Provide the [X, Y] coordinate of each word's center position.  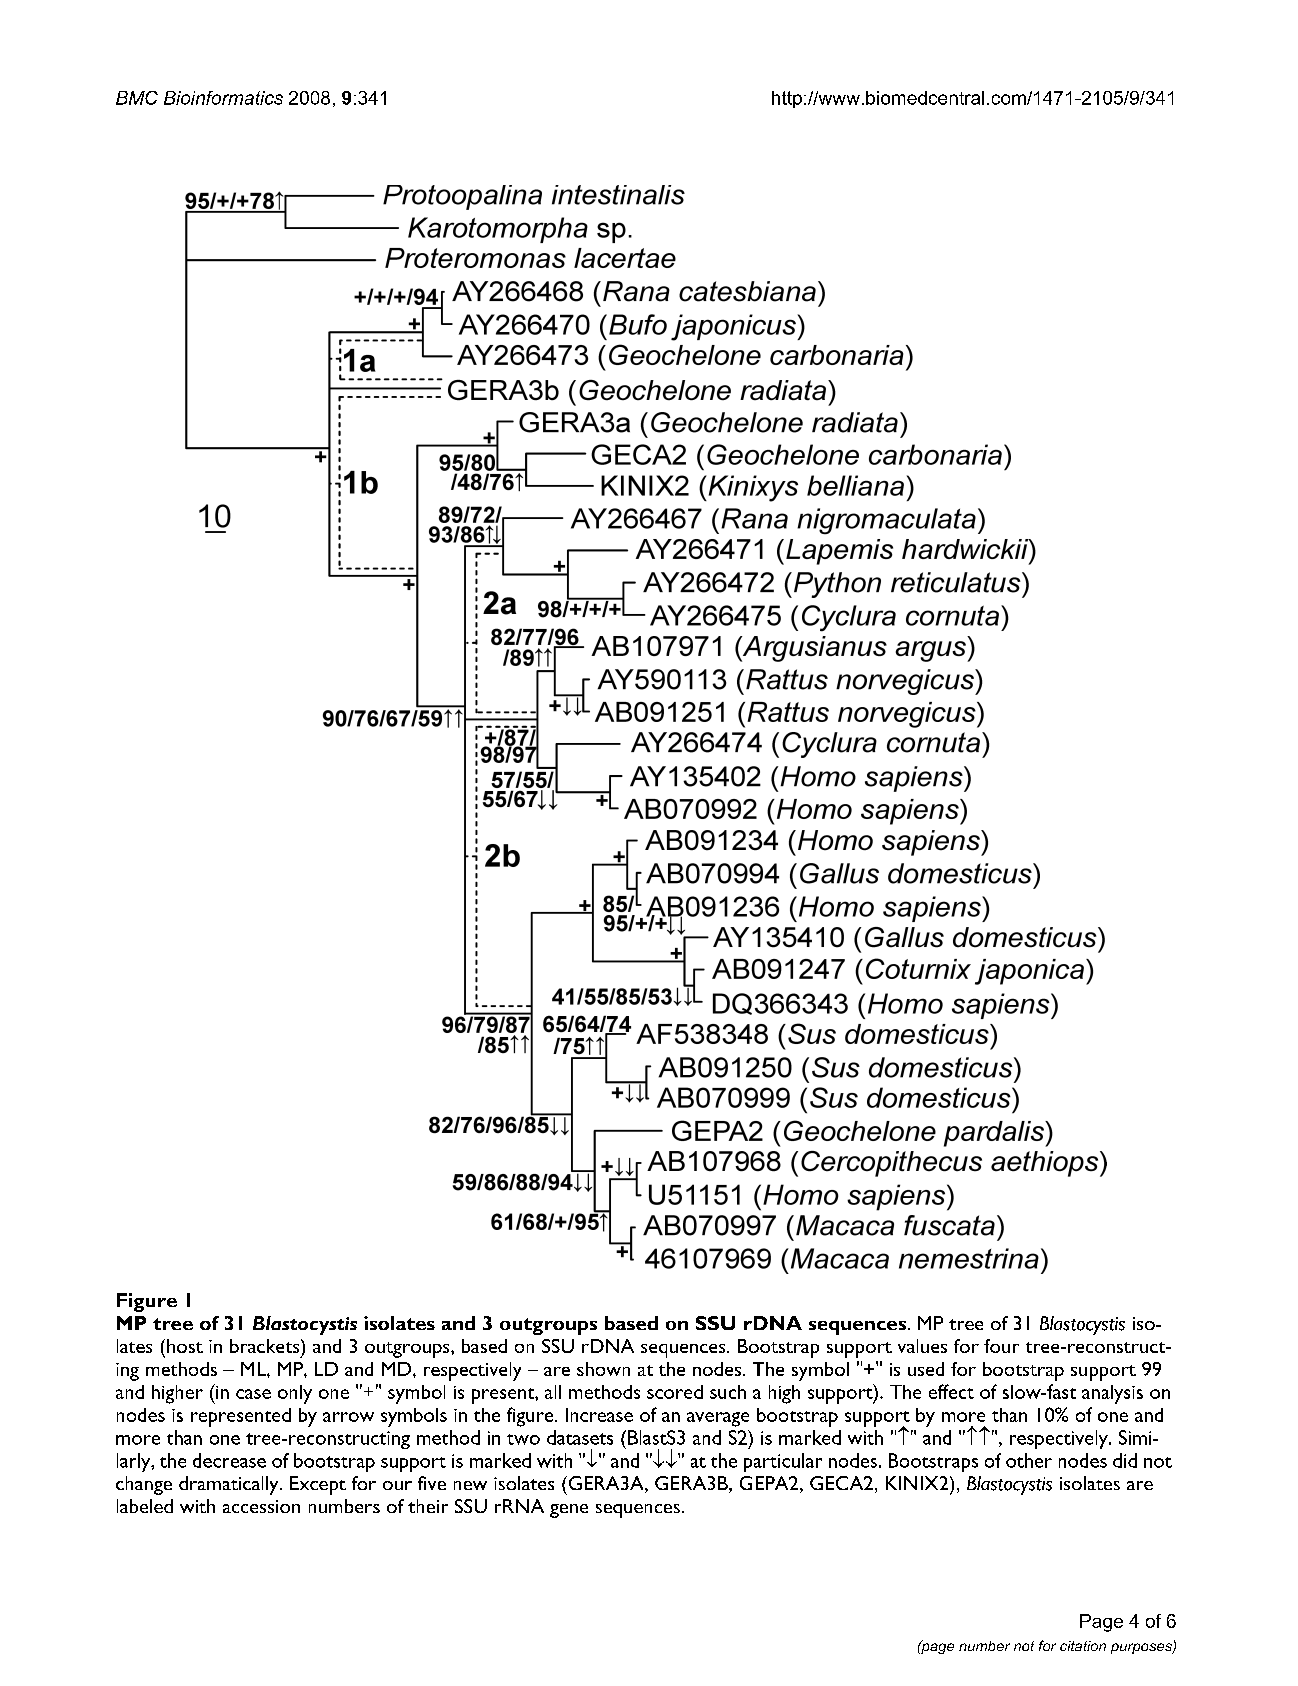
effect [951, 1391]
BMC [137, 98]
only [295, 1394]
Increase [599, 1415]
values [922, 1346]
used [926, 1369]
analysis [1112, 1394]
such [728, 1392]
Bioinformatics [223, 98]
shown [603, 1369]
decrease [229, 1460]
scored [675, 1392]
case [253, 1394]
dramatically [230, 1485]
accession [261, 1506]
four [1001, 1346]
